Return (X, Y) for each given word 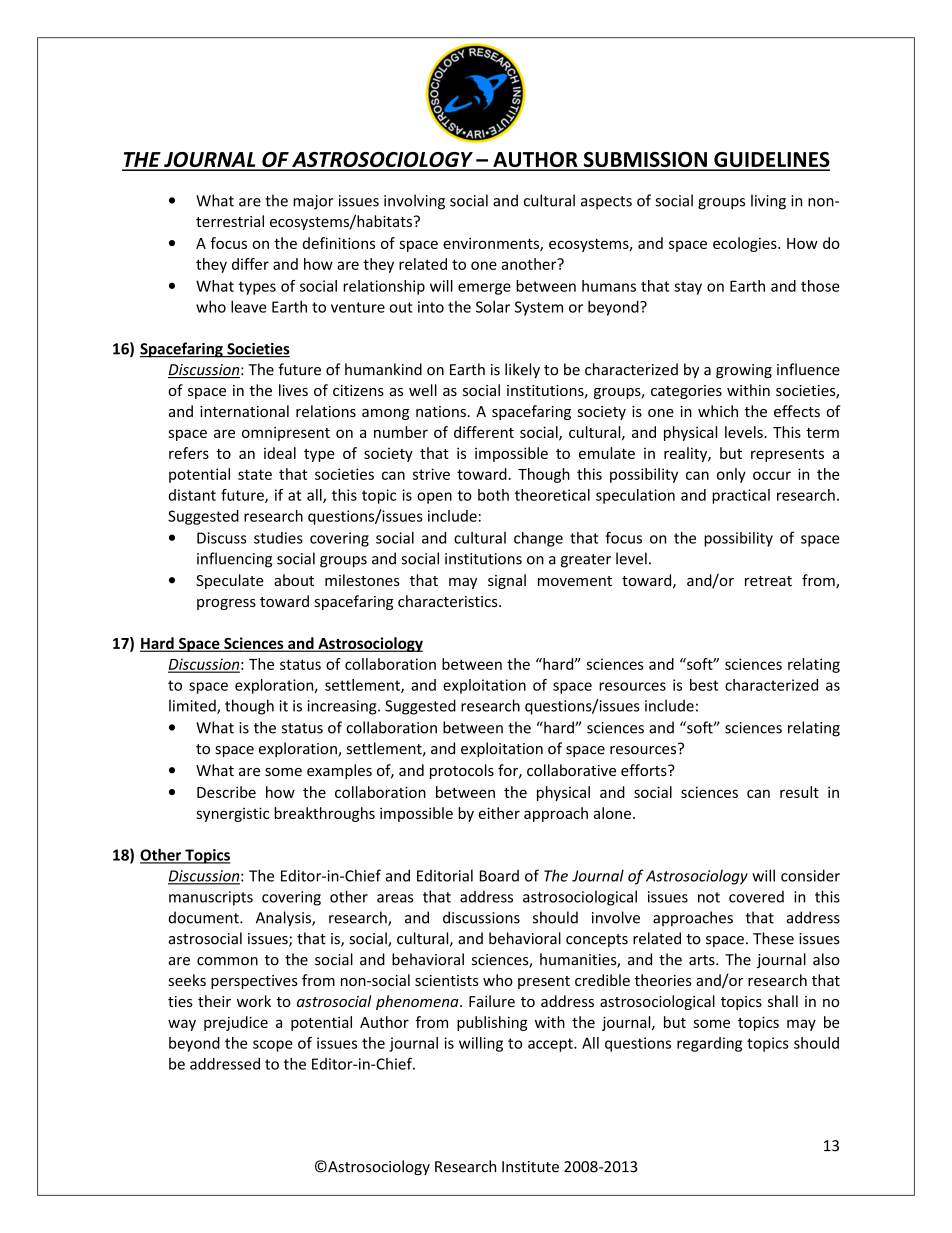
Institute (530, 1167)
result (799, 792)
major (313, 202)
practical (741, 496)
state (255, 474)
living (768, 202)
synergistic (232, 814)
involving (414, 202)
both (493, 495)
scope (272, 1046)
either (499, 813)
